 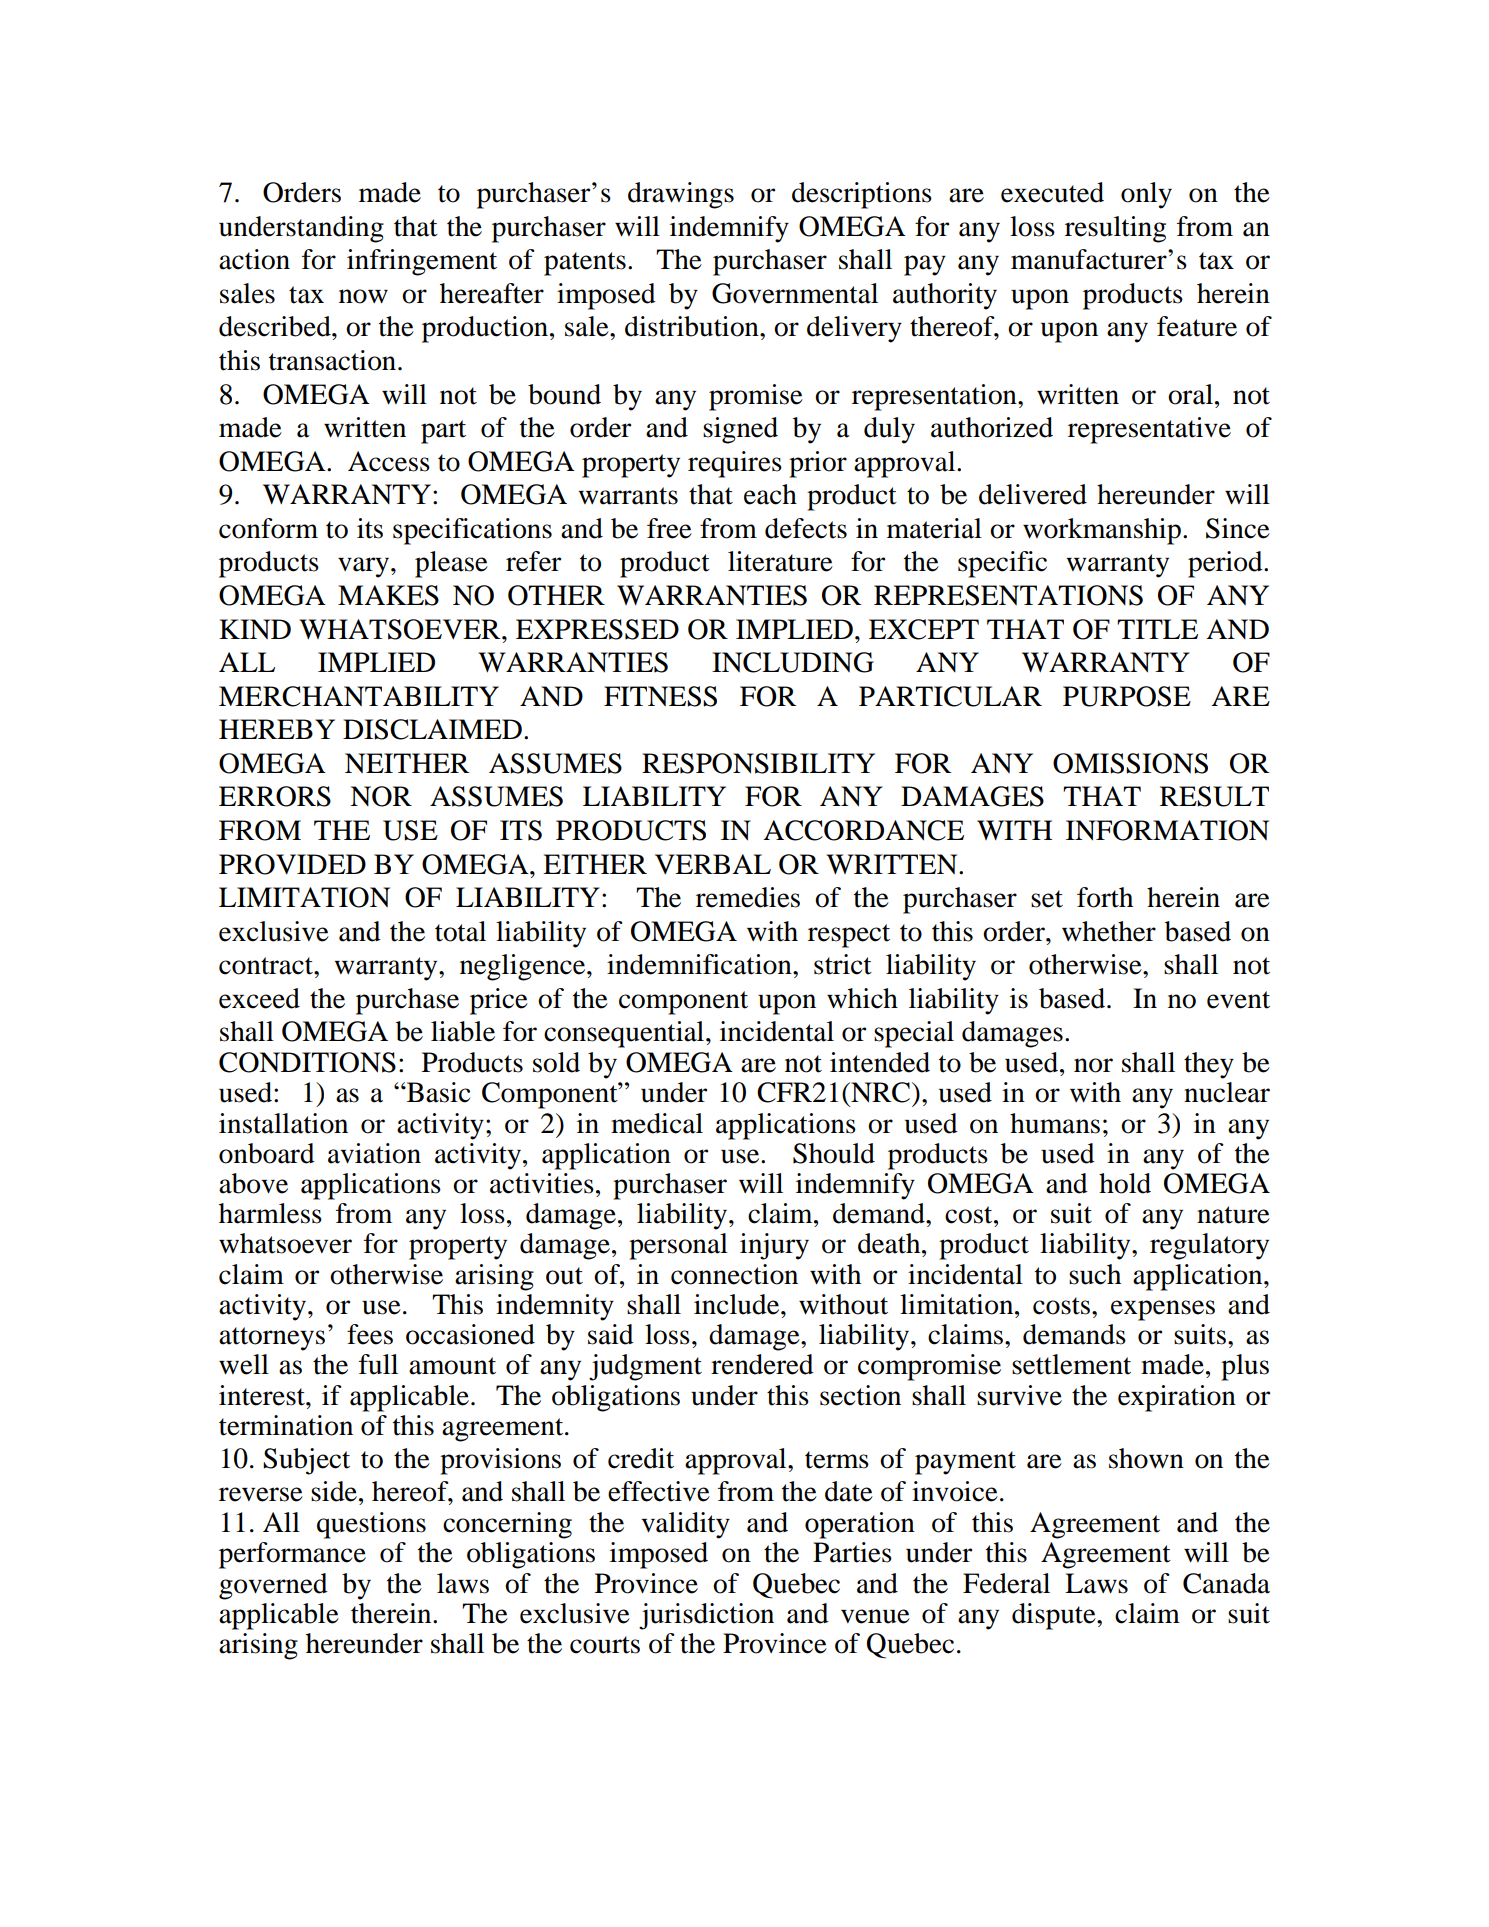 I want to click on only, so click(x=1146, y=195).
